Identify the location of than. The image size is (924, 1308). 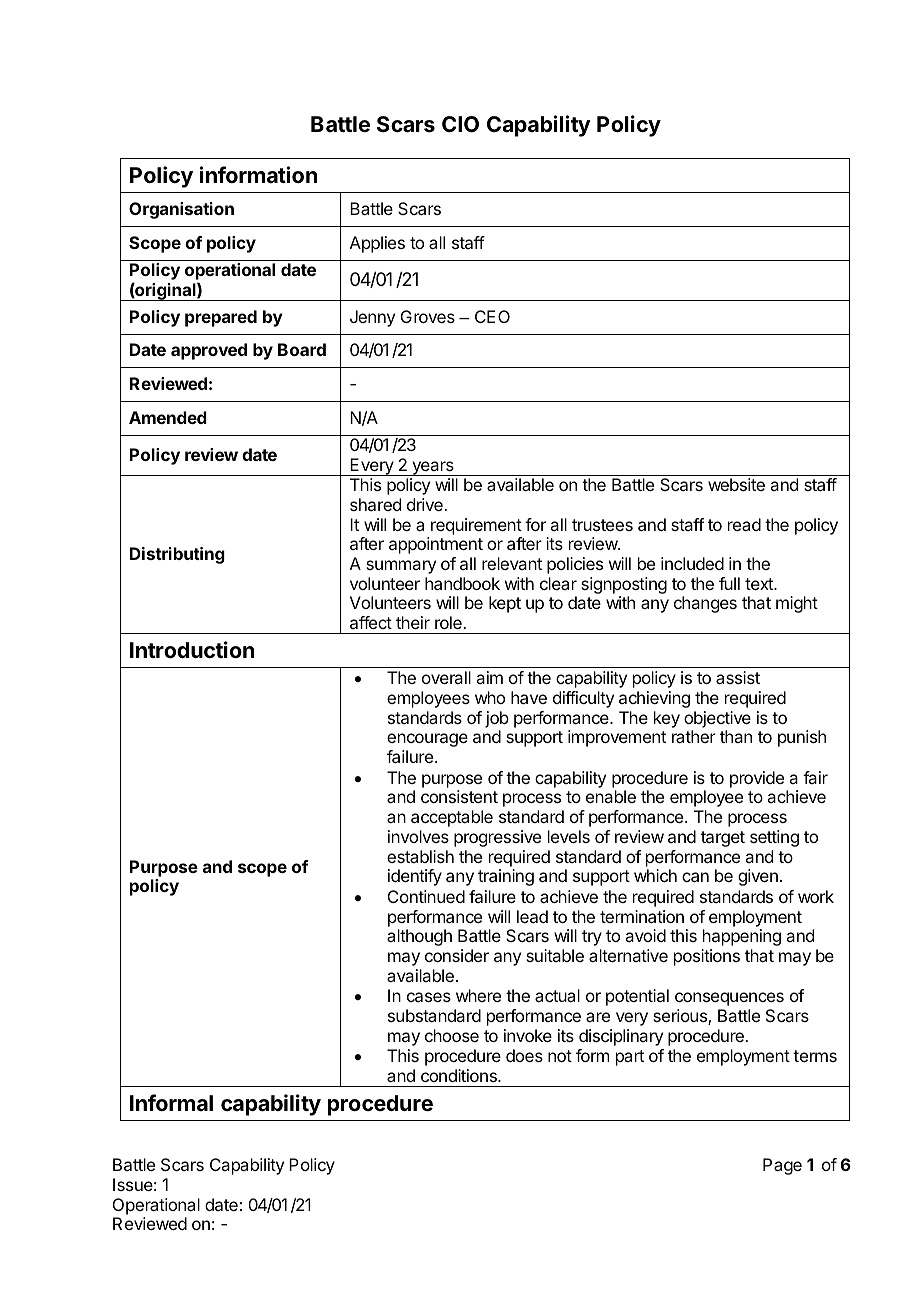
(736, 736).
